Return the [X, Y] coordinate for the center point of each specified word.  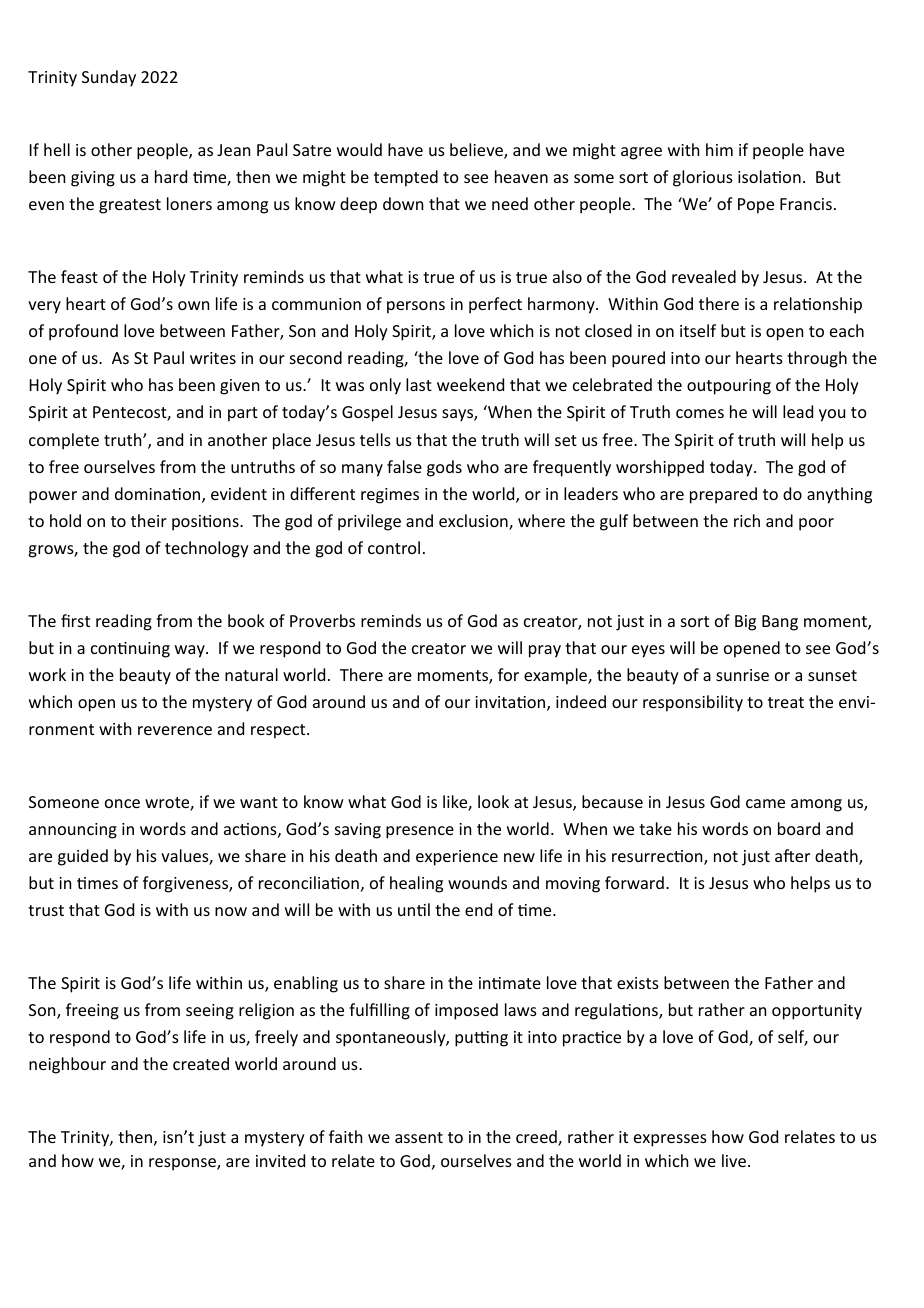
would [359, 149]
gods [444, 468]
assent [419, 1137]
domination [159, 495]
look [493, 801]
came [765, 803]
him [719, 149]
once [122, 803]
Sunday [109, 78]
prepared [723, 495]
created [201, 1063]
